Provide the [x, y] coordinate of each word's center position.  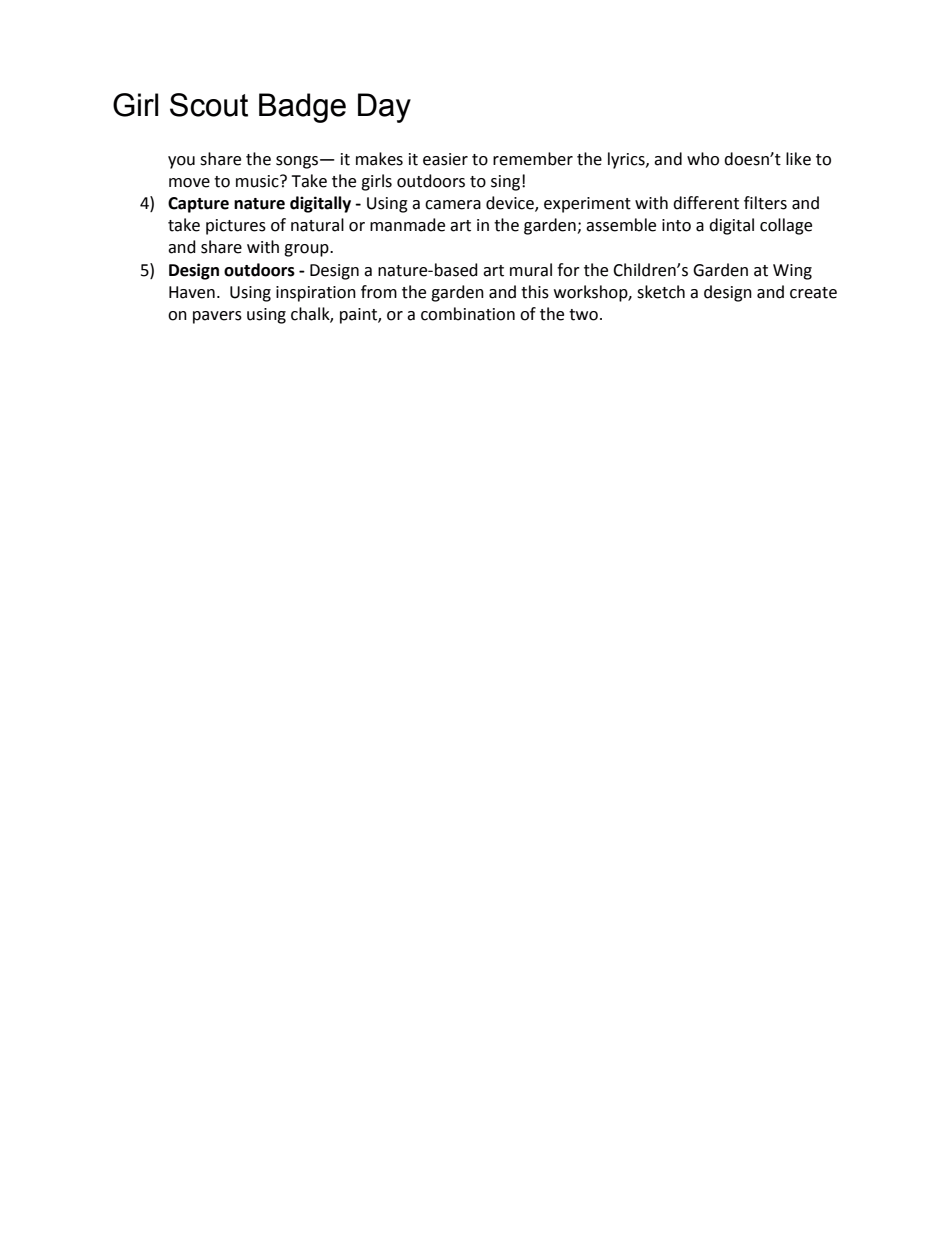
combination [468, 314]
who [703, 159]
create [813, 293]
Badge [302, 108]
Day [384, 108]
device [511, 204]
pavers [217, 317]
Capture [198, 205]
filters [765, 203]
